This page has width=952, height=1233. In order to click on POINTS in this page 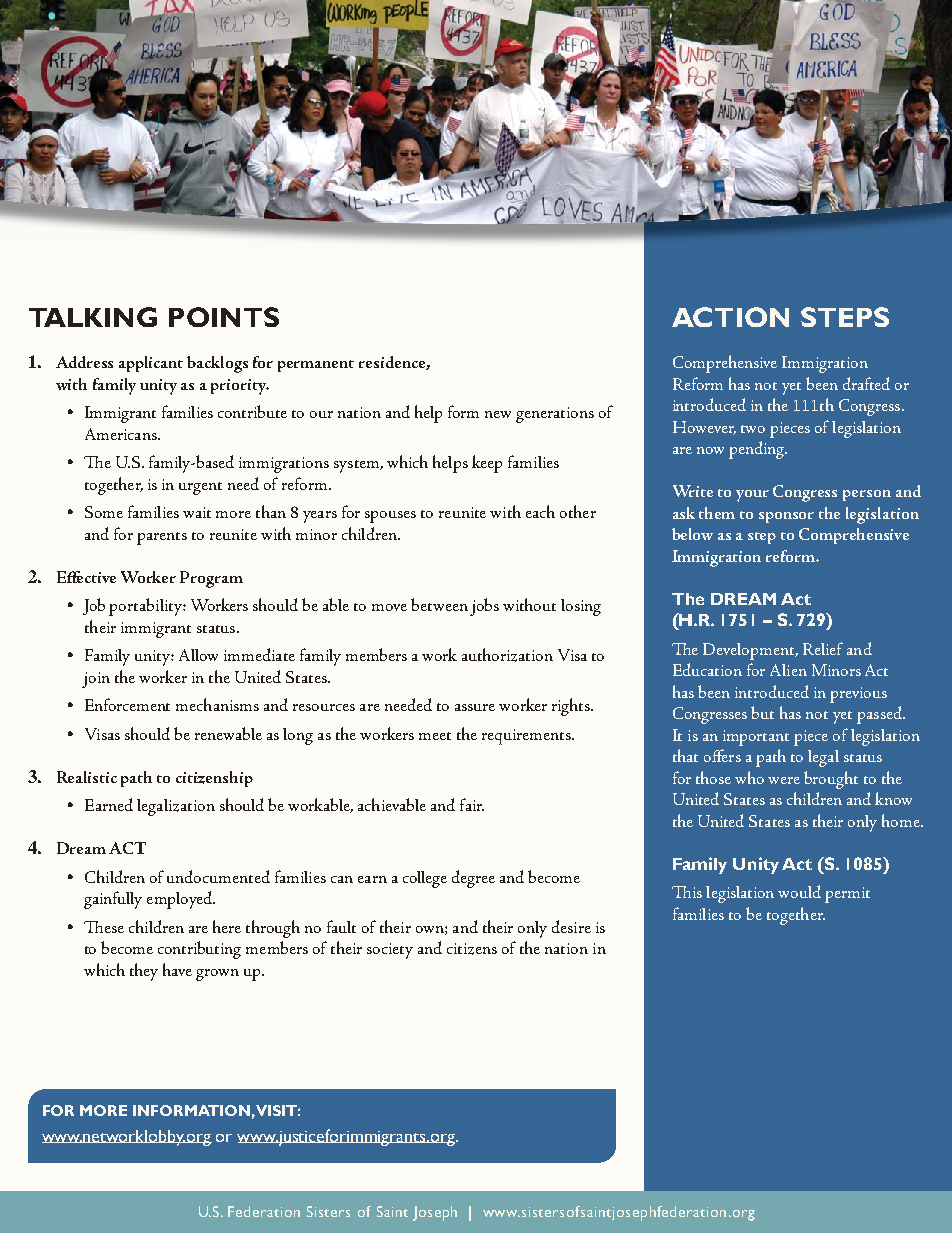, I will do `click(224, 317)`.
